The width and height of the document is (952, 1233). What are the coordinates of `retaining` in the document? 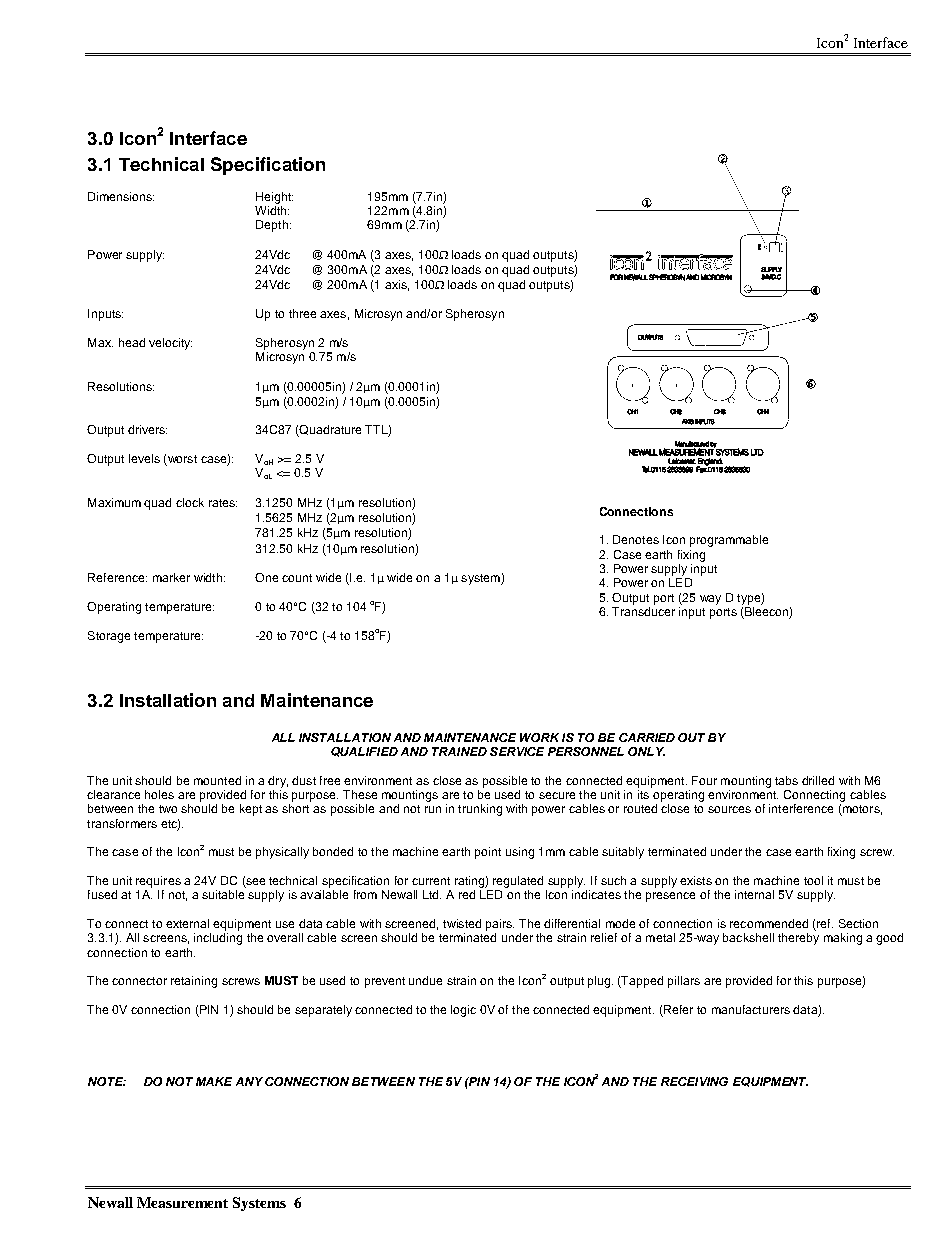 It's located at (194, 982).
